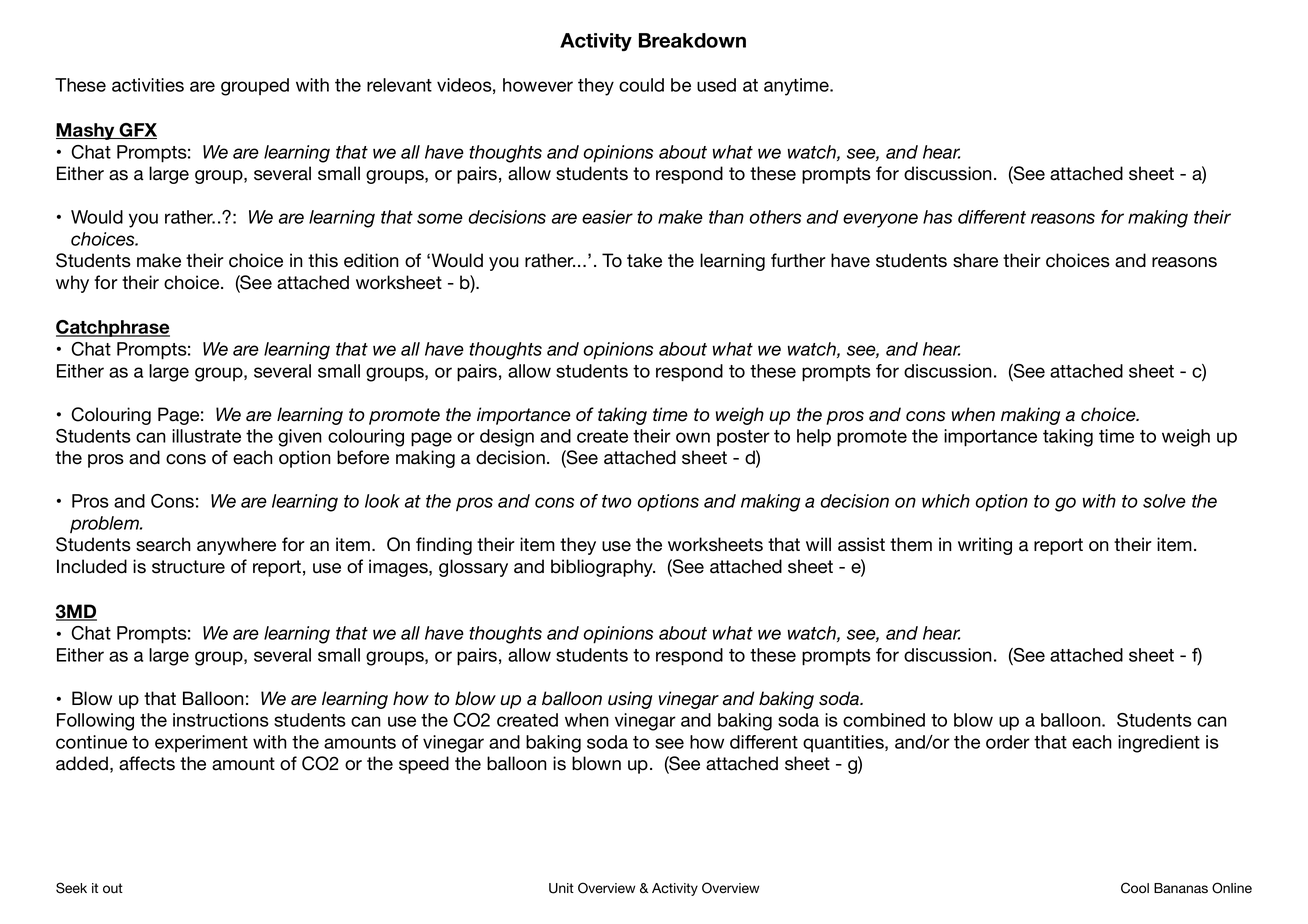  Describe the element at coordinates (188, 567) in the page. I see `structure` at that location.
